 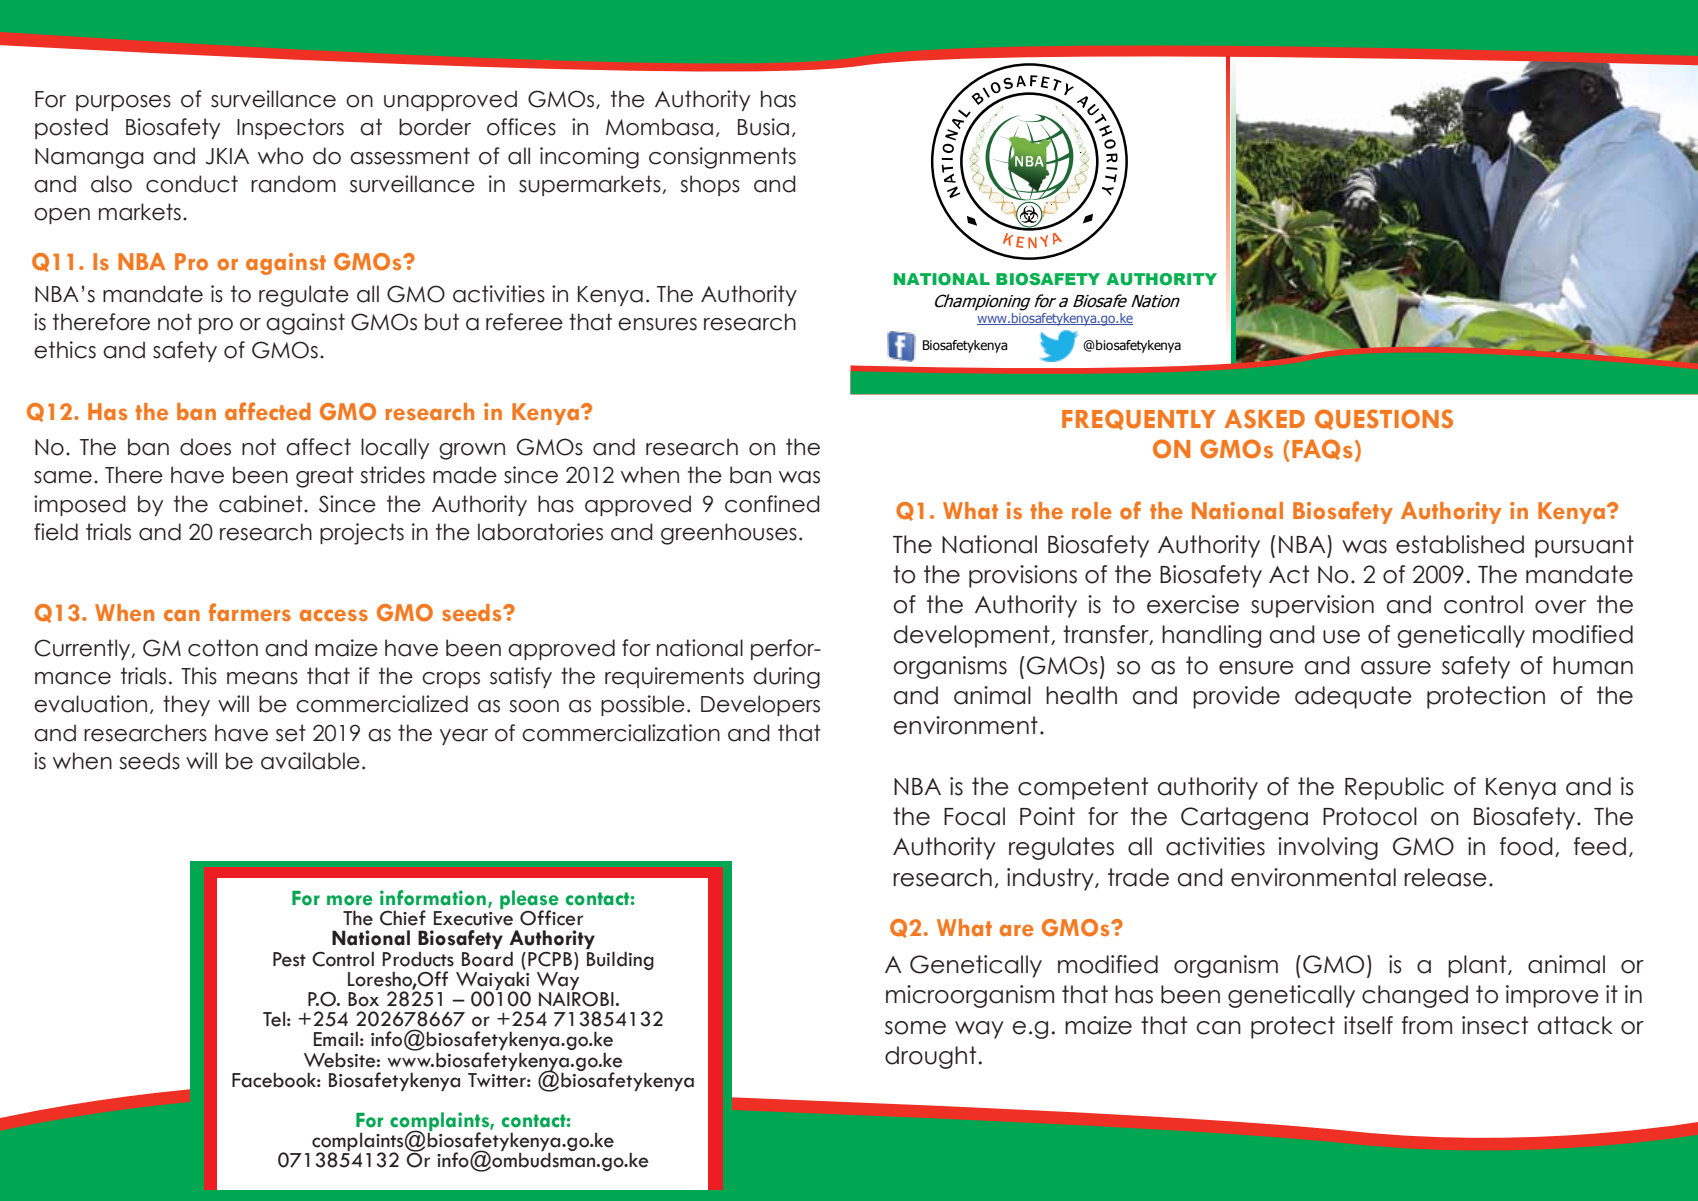 What do you see at coordinates (350, 900) in the screenshot?
I see `more` at bounding box center [350, 900].
